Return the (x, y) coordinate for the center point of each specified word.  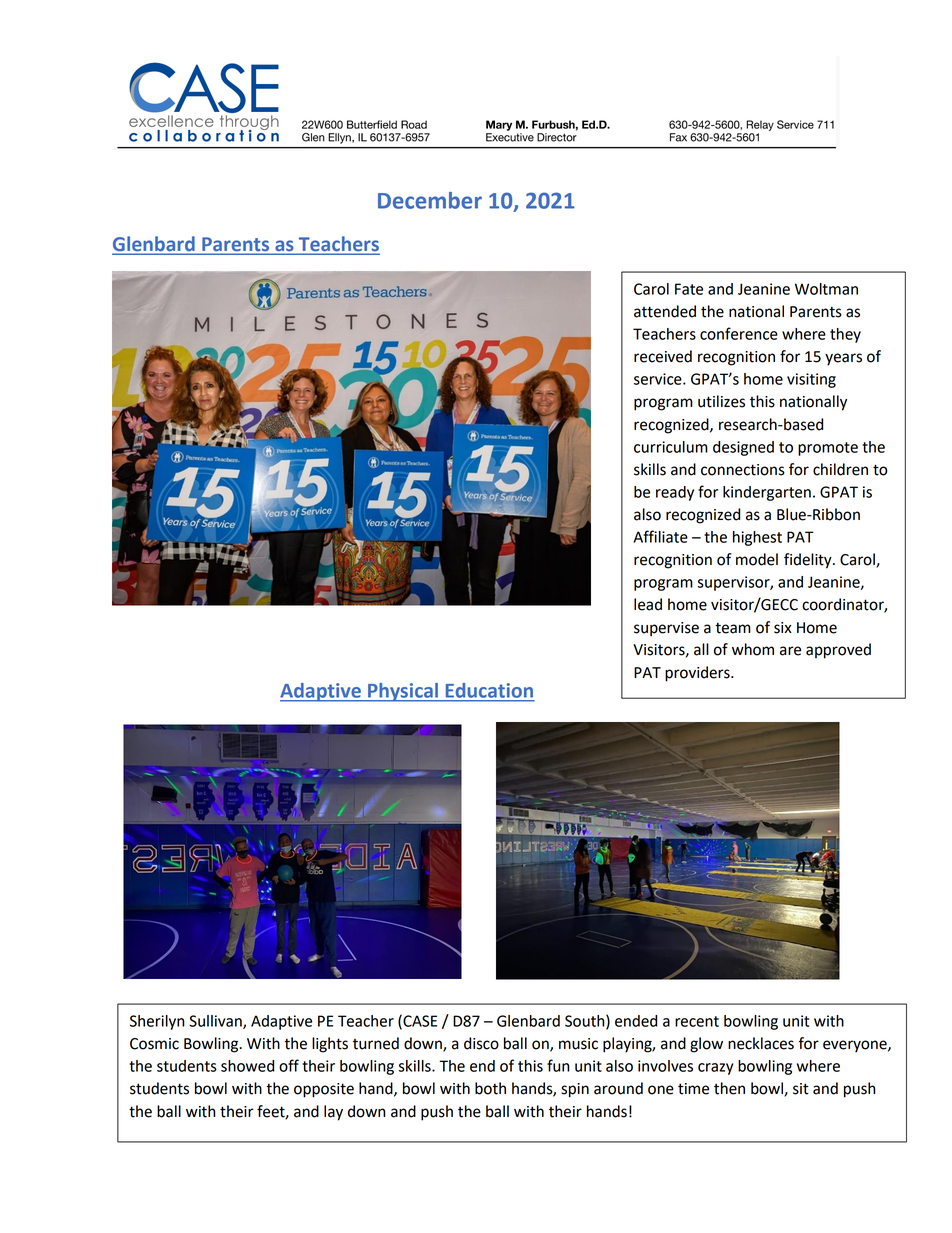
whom (753, 649)
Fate (689, 289)
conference (739, 333)
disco (481, 1043)
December (430, 200)
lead (648, 604)
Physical (403, 692)
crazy (715, 1069)
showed (247, 1066)
